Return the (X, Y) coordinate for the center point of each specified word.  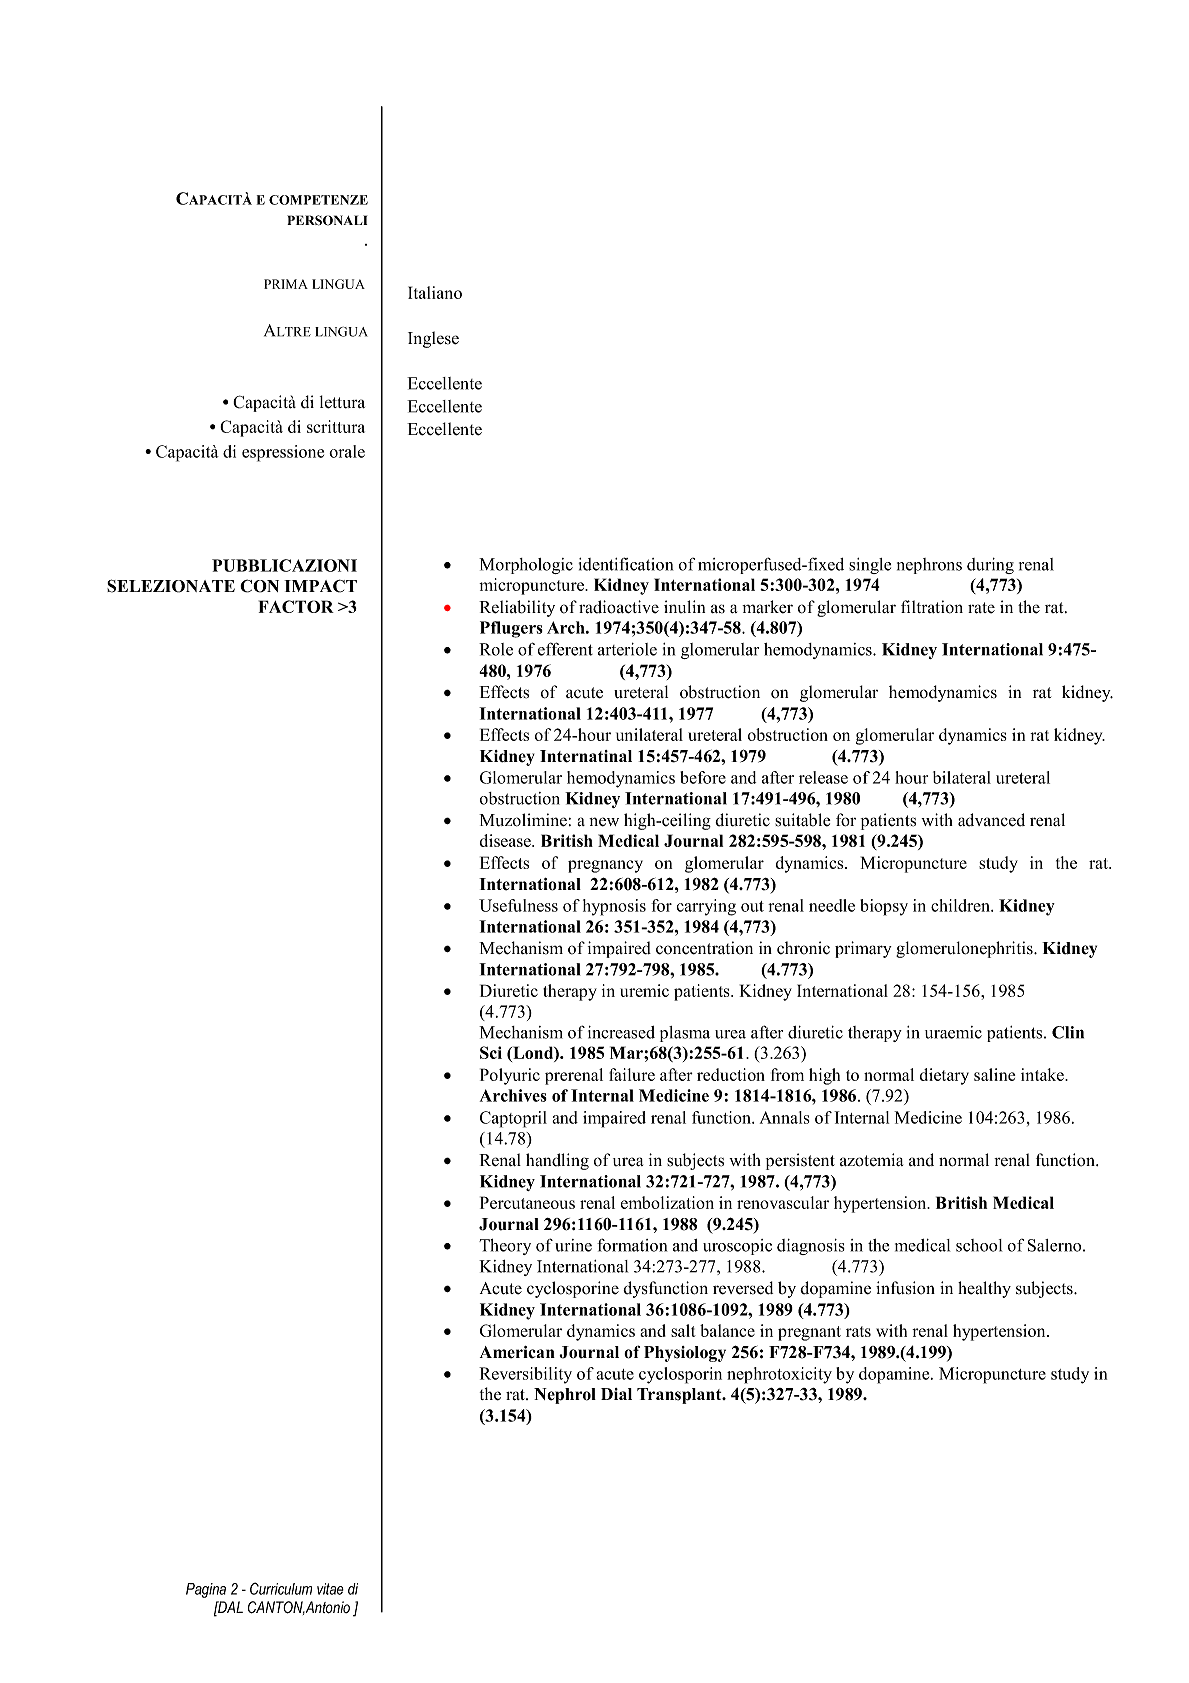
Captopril (513, 1119)
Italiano (435, 292)
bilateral (962, 777)
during (990, 566)
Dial (616, 1394)
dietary (944, 1076)
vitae (330, 1589)
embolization (667, 1202)
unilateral (649, 734)
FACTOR (296, 606)
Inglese (433, 339)
